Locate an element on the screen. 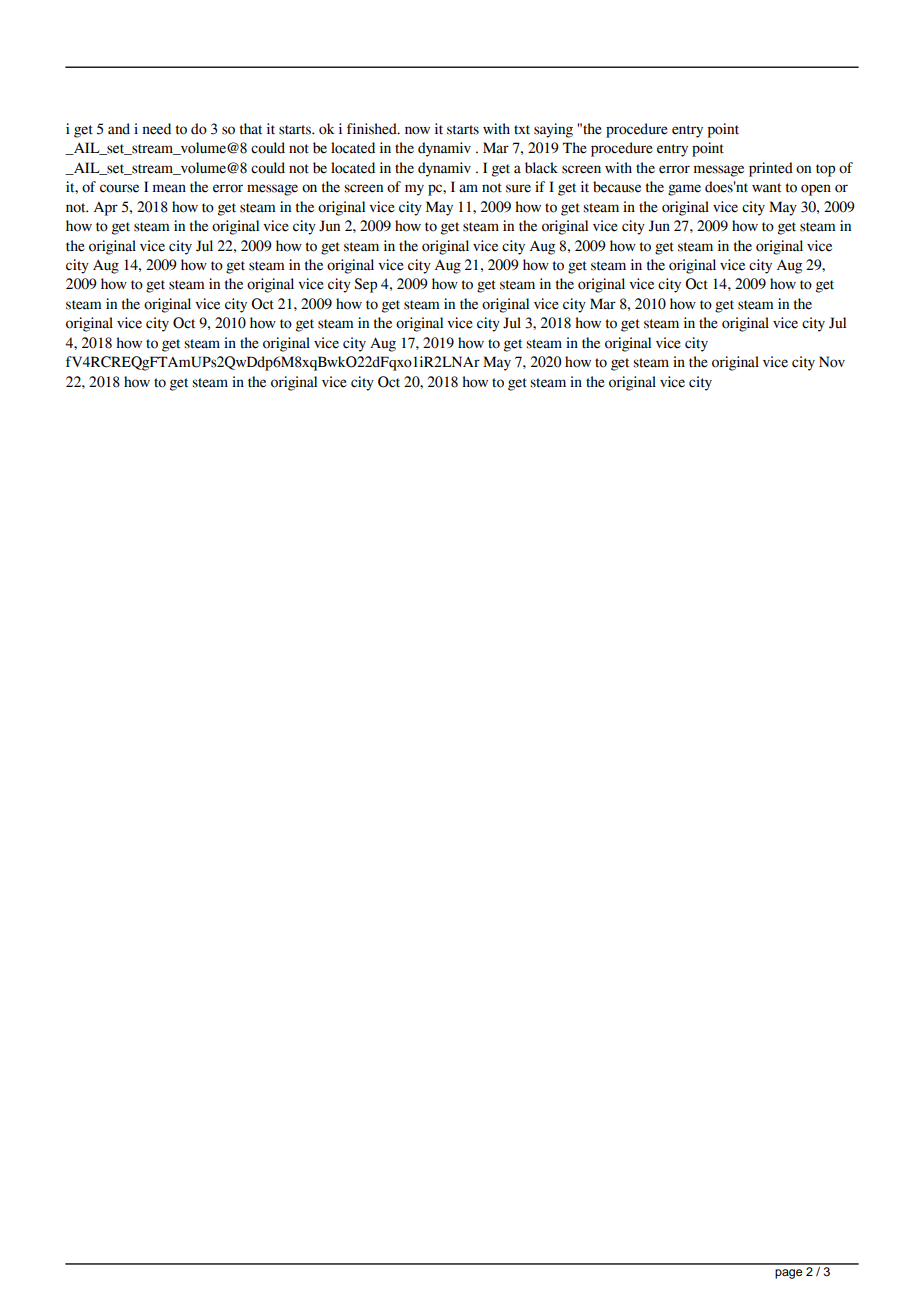  Apr is located at coordinates (106, 209).
